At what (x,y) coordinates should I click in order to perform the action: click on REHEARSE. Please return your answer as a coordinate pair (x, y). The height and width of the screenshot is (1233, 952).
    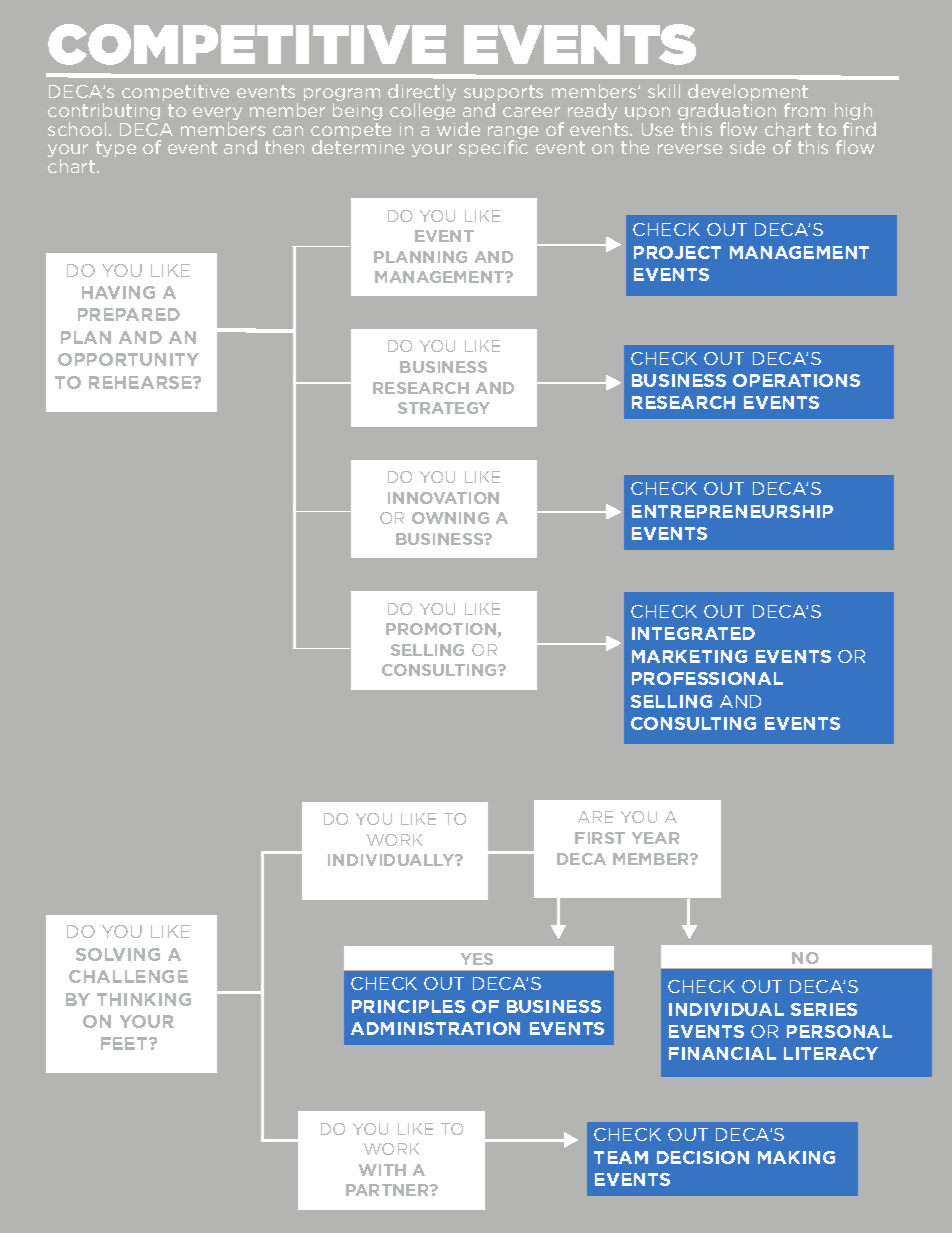
    Looking at the image, I should click on (141, 382).
